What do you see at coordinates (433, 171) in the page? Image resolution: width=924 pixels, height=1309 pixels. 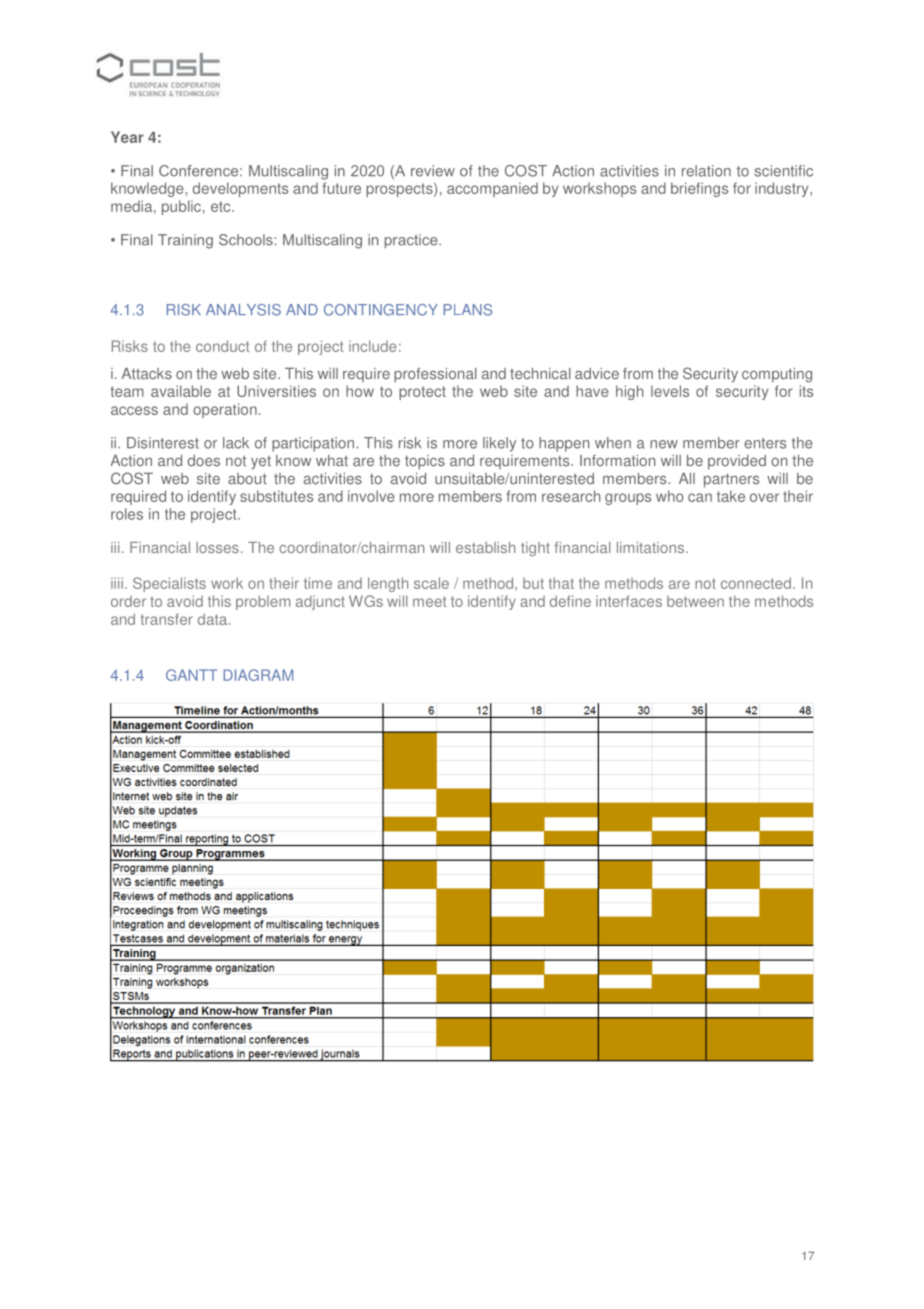 I see `review` at bounding box center [433, 171].
